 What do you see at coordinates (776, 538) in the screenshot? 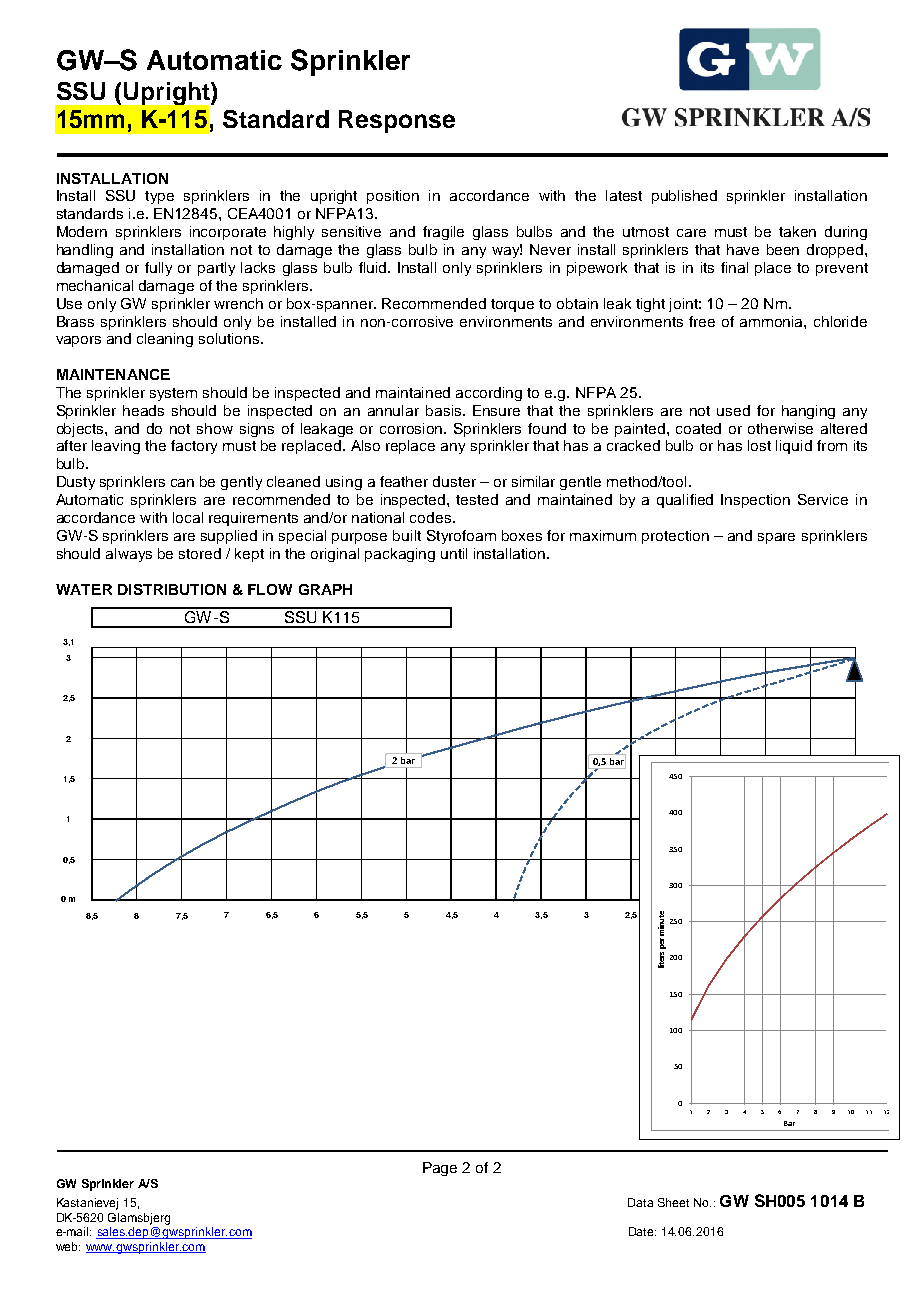
I see `spare` at bounding box center [776, 538].
